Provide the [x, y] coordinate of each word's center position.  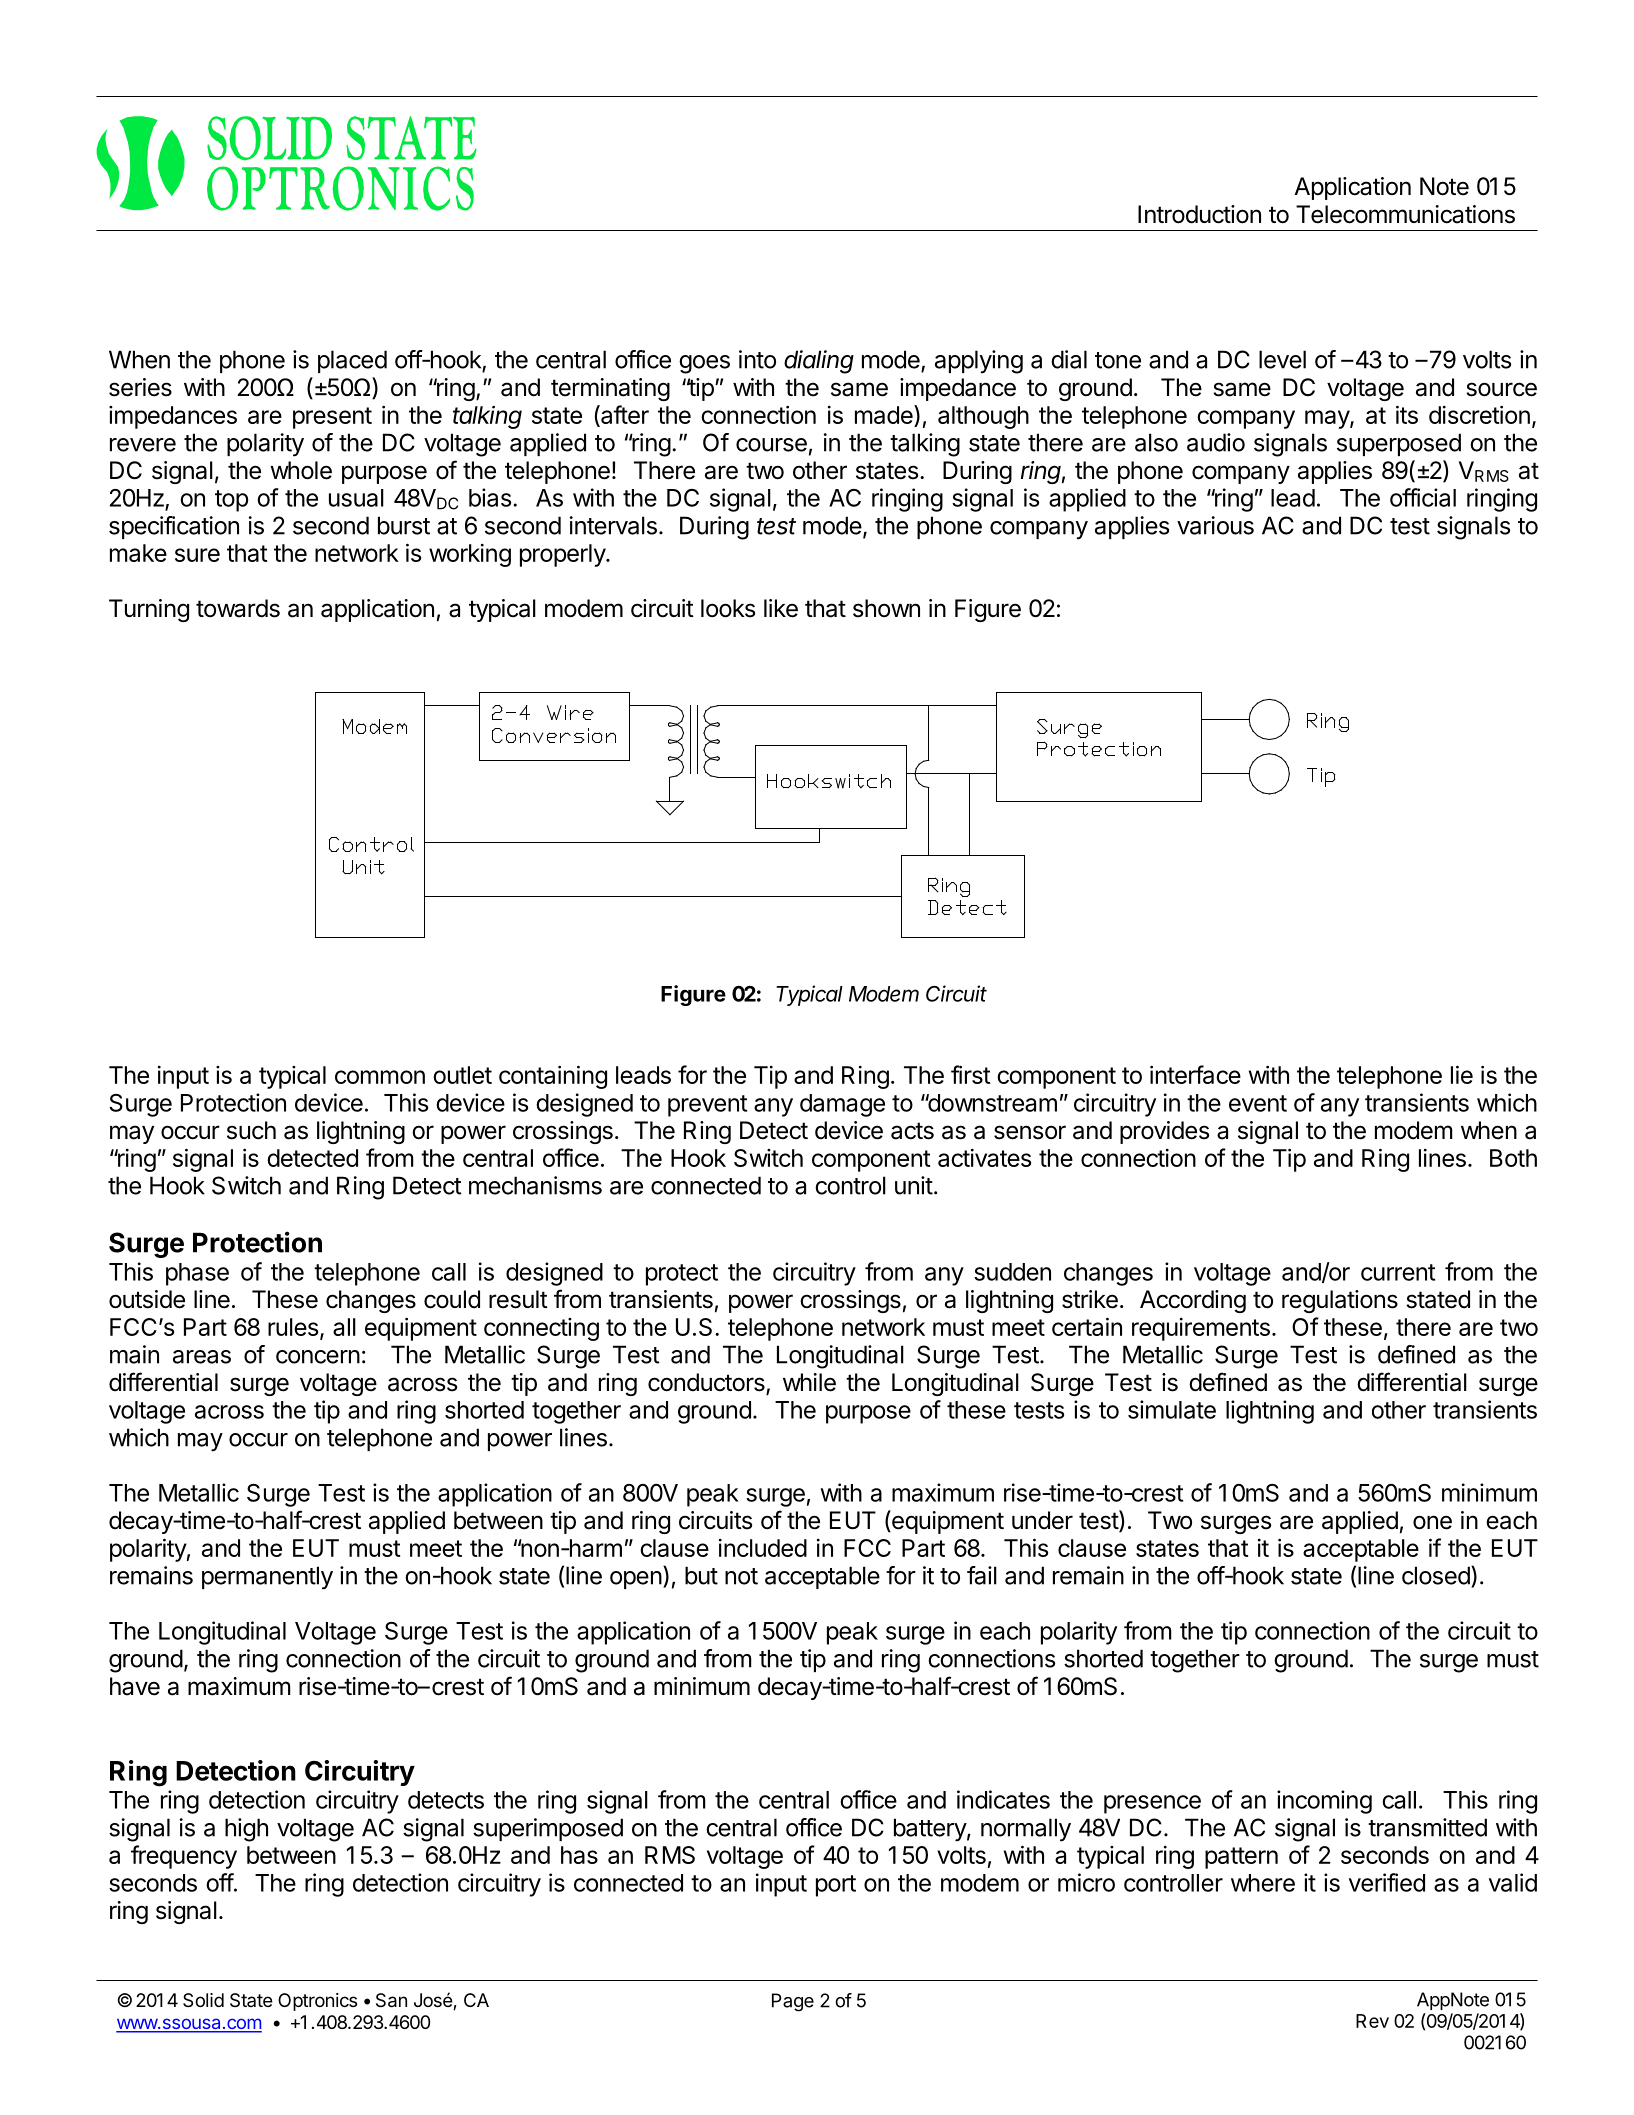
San [391, 2000]
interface [1195, 1074]
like [781, 608]
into [757, 359]
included [763, 1548]
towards [238, 608]
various [1215, 525]
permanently [267, 1578]
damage [842, 1105]
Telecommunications [1405, 214]
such [251, 1130]
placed [352, 361]
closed [1436, 1575]
